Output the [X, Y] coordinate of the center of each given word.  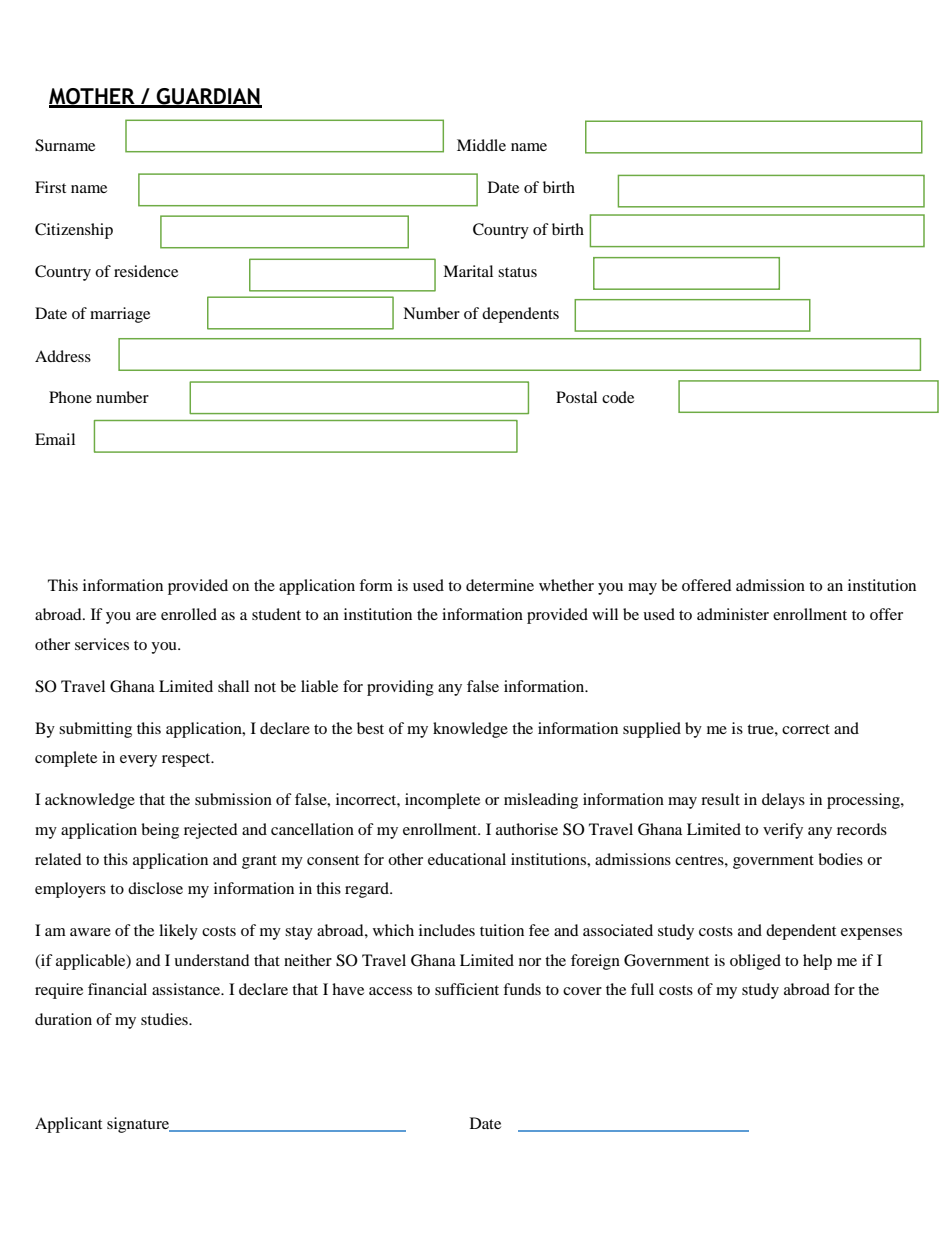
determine [500, 585]
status [517, 272]
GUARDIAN [208, 97]
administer [733, 614]
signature [139, 1125]
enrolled [189, 614]
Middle [481, 145]
